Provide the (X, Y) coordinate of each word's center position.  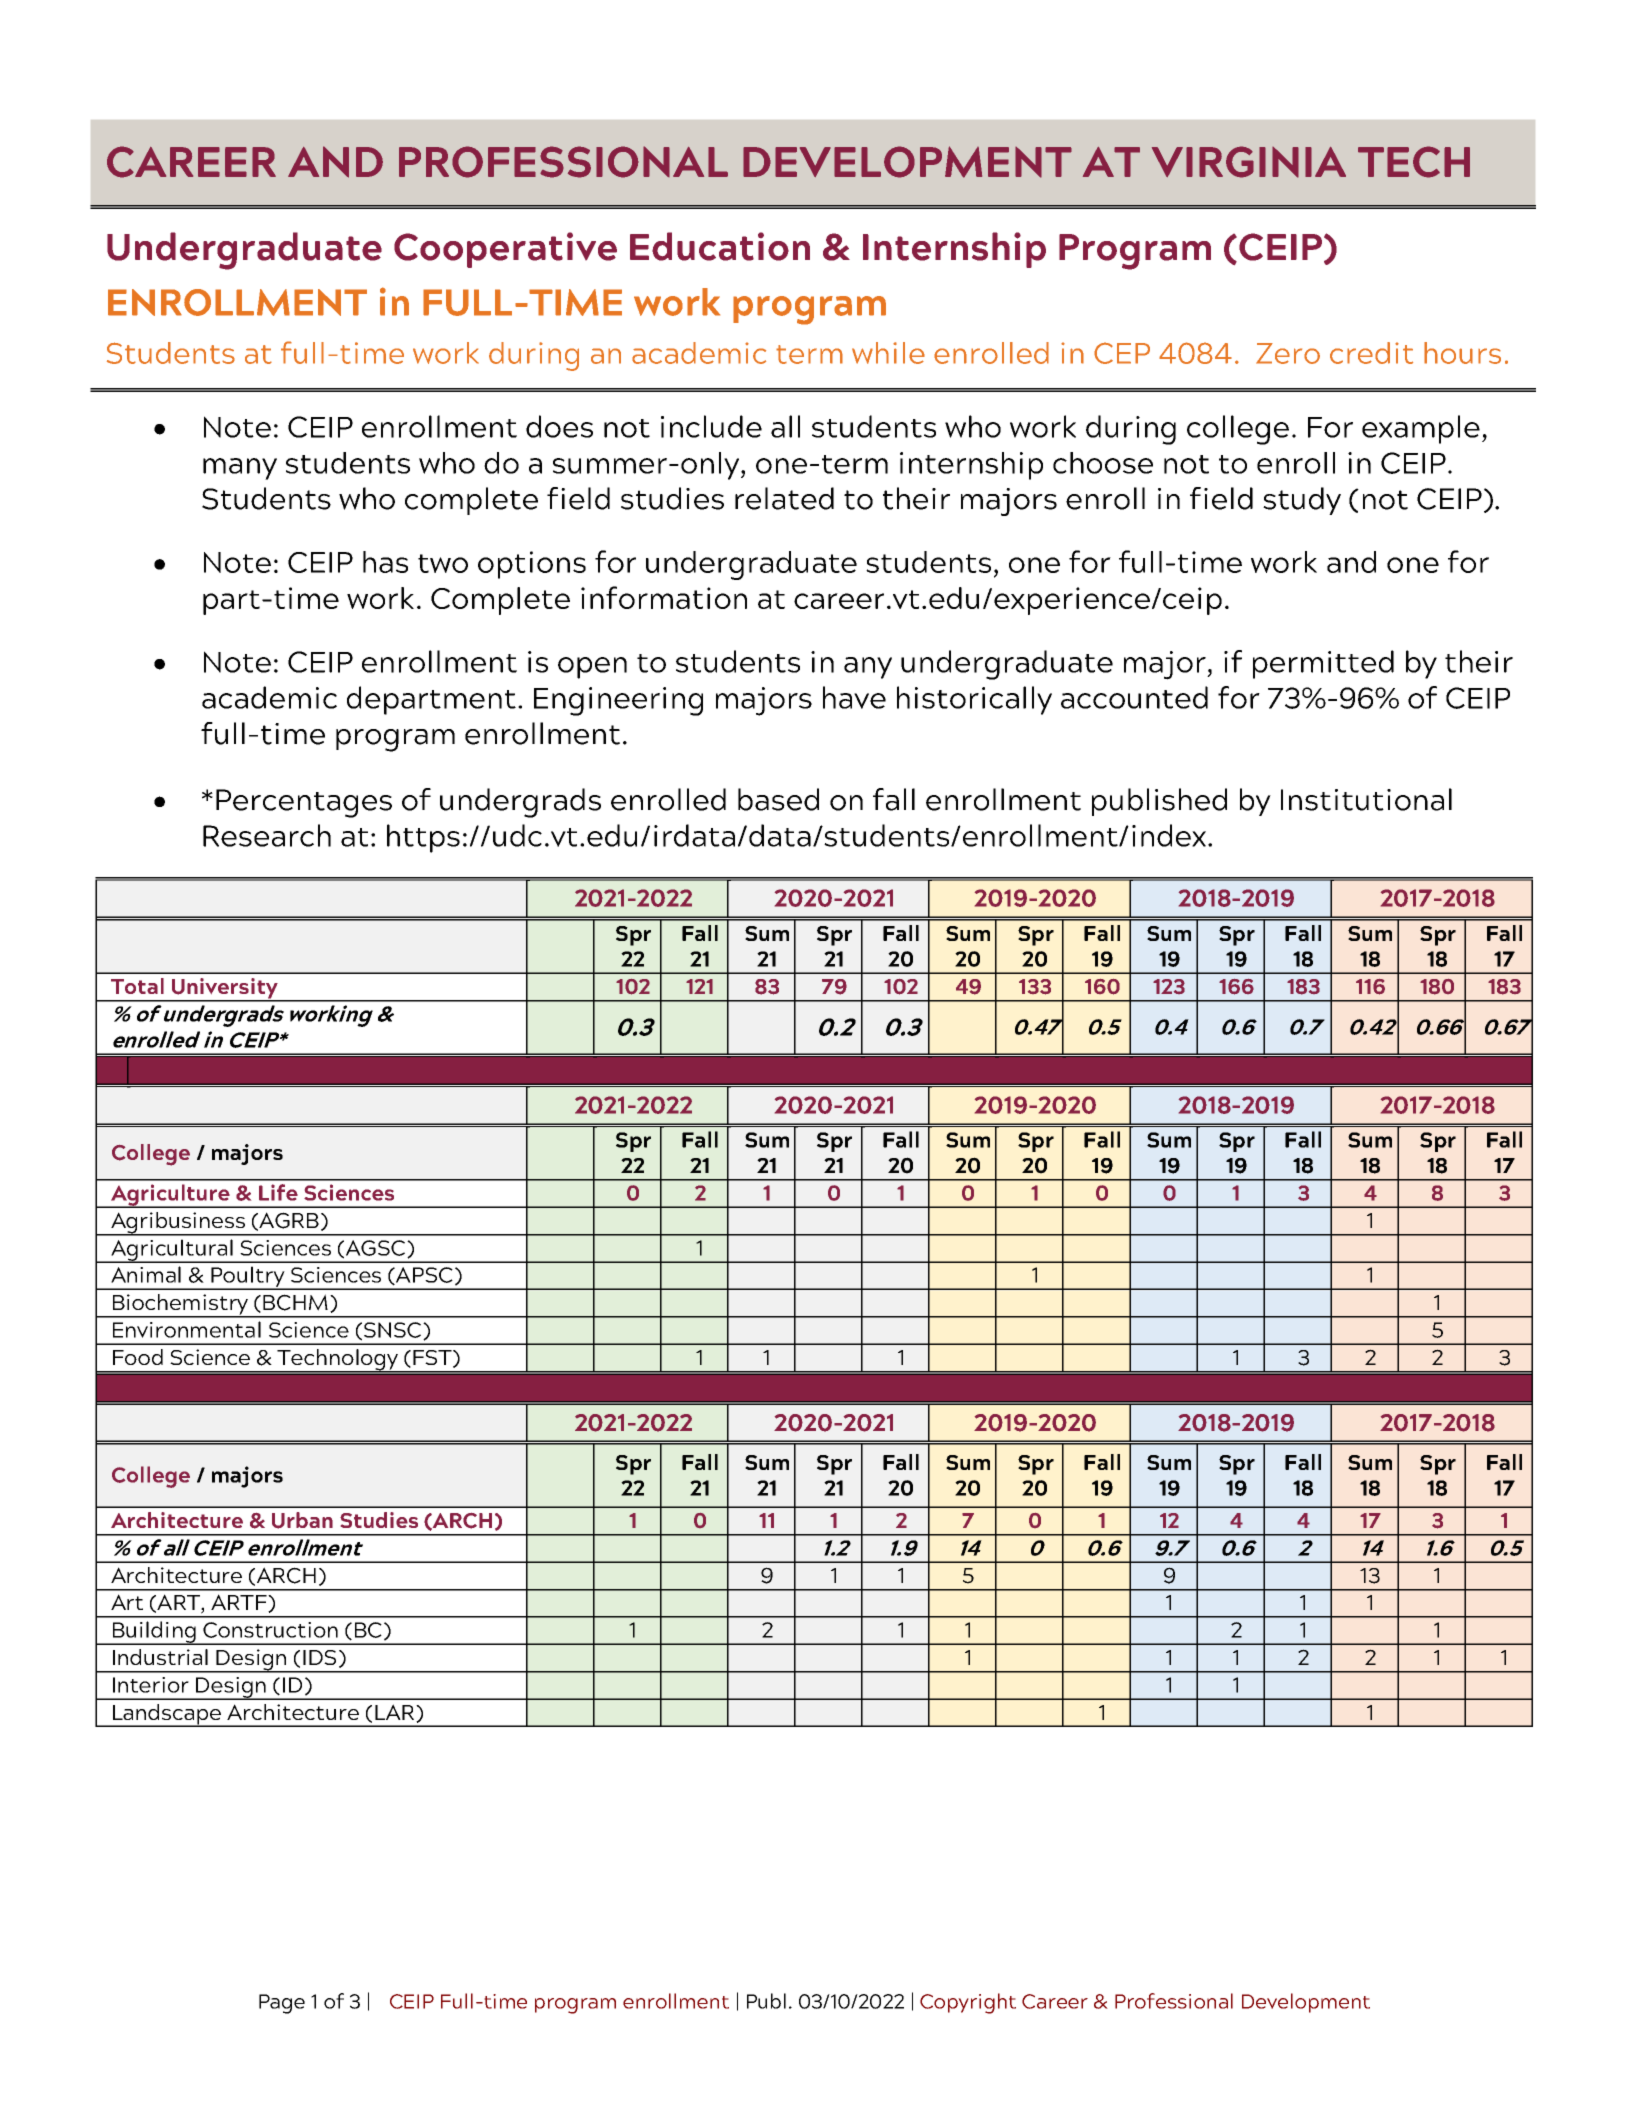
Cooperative (505, 250)
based (778, 799)
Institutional (1366, 799)
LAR (396, 1713)
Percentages (304, 803)
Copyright (968, 2003)
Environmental (187, 1329)
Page (282, 2004)
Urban (302, 1520)
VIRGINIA (1249, 162)
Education (720, 246)
